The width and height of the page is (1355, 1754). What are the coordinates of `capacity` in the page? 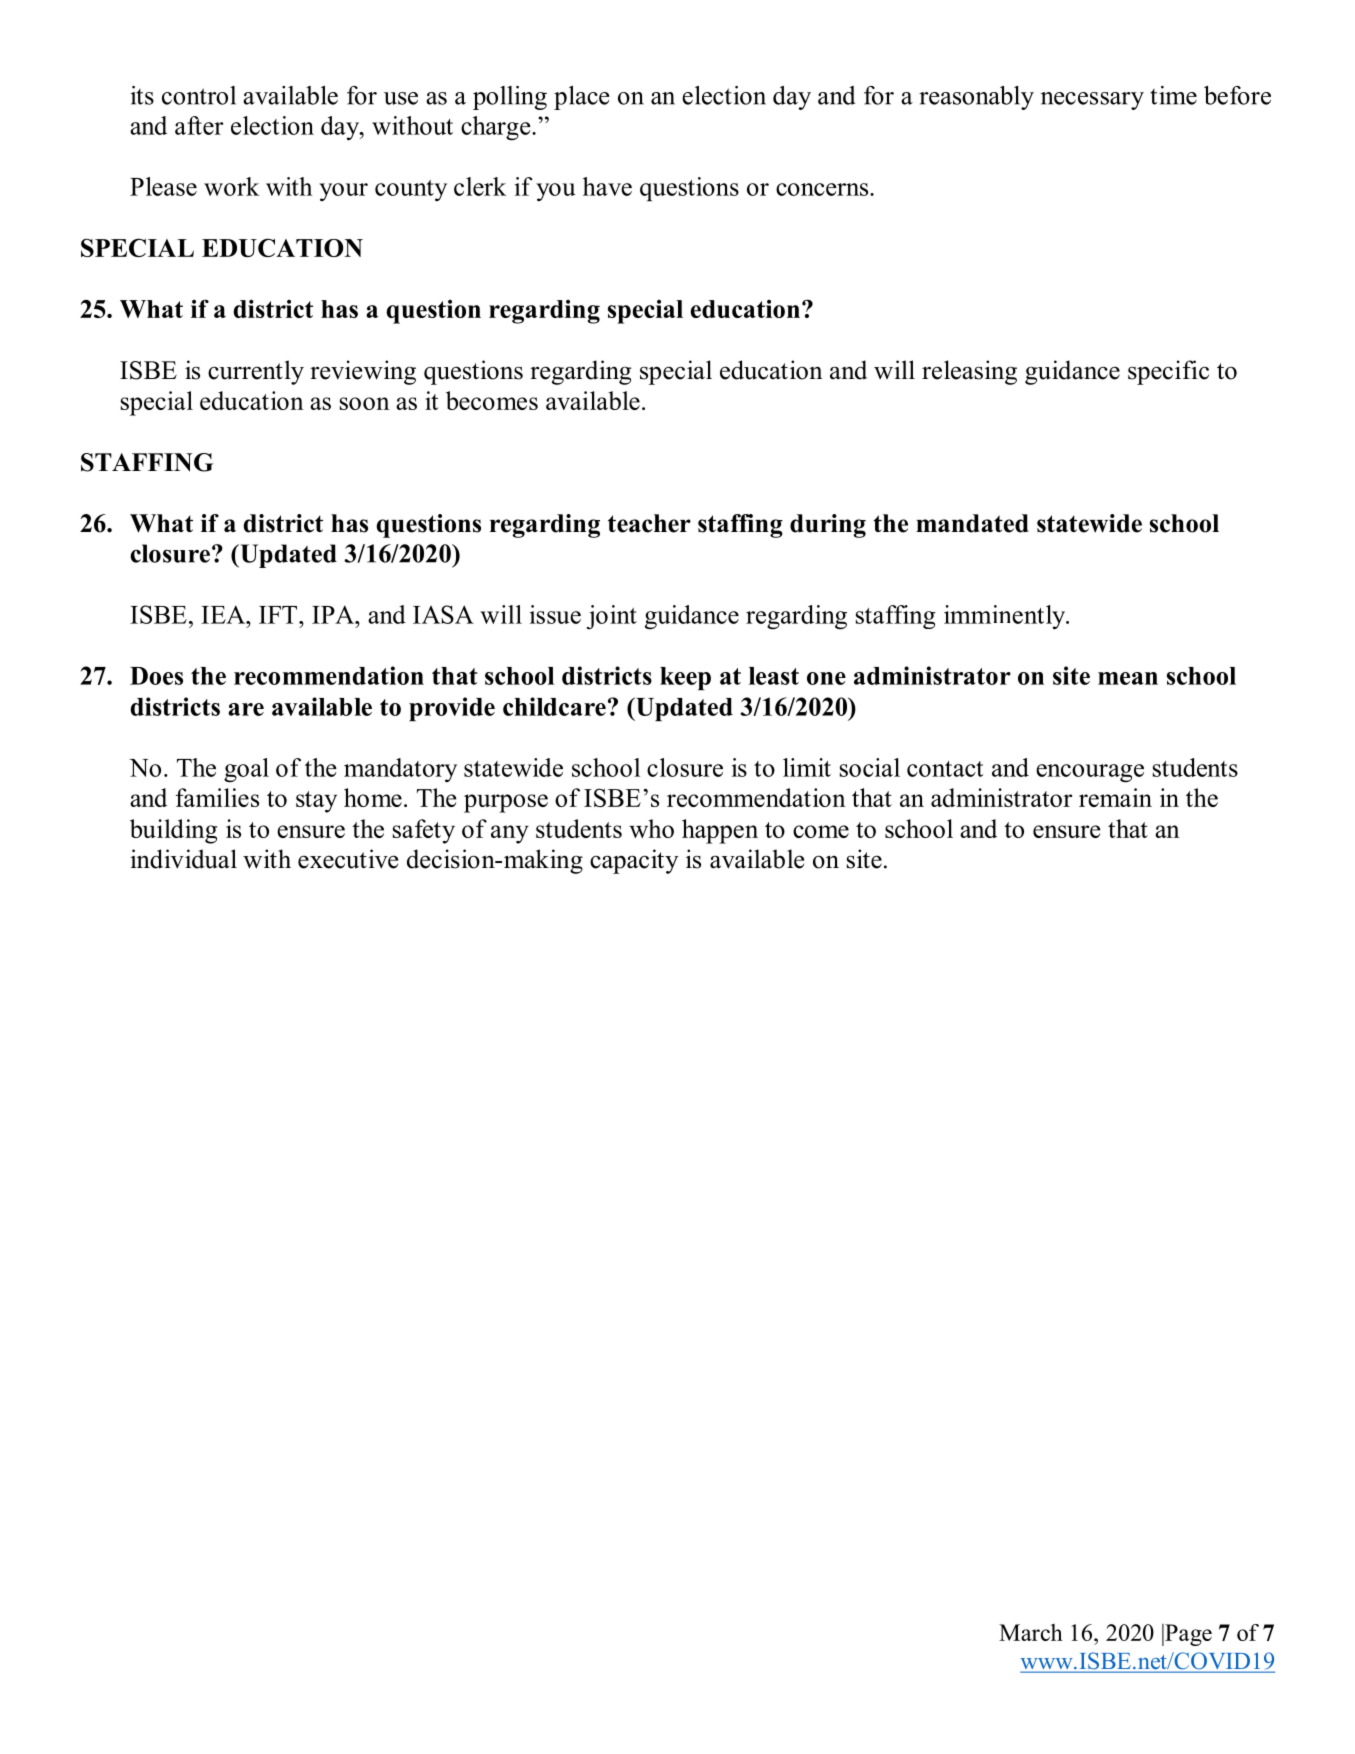 It's located at (634, 861).
